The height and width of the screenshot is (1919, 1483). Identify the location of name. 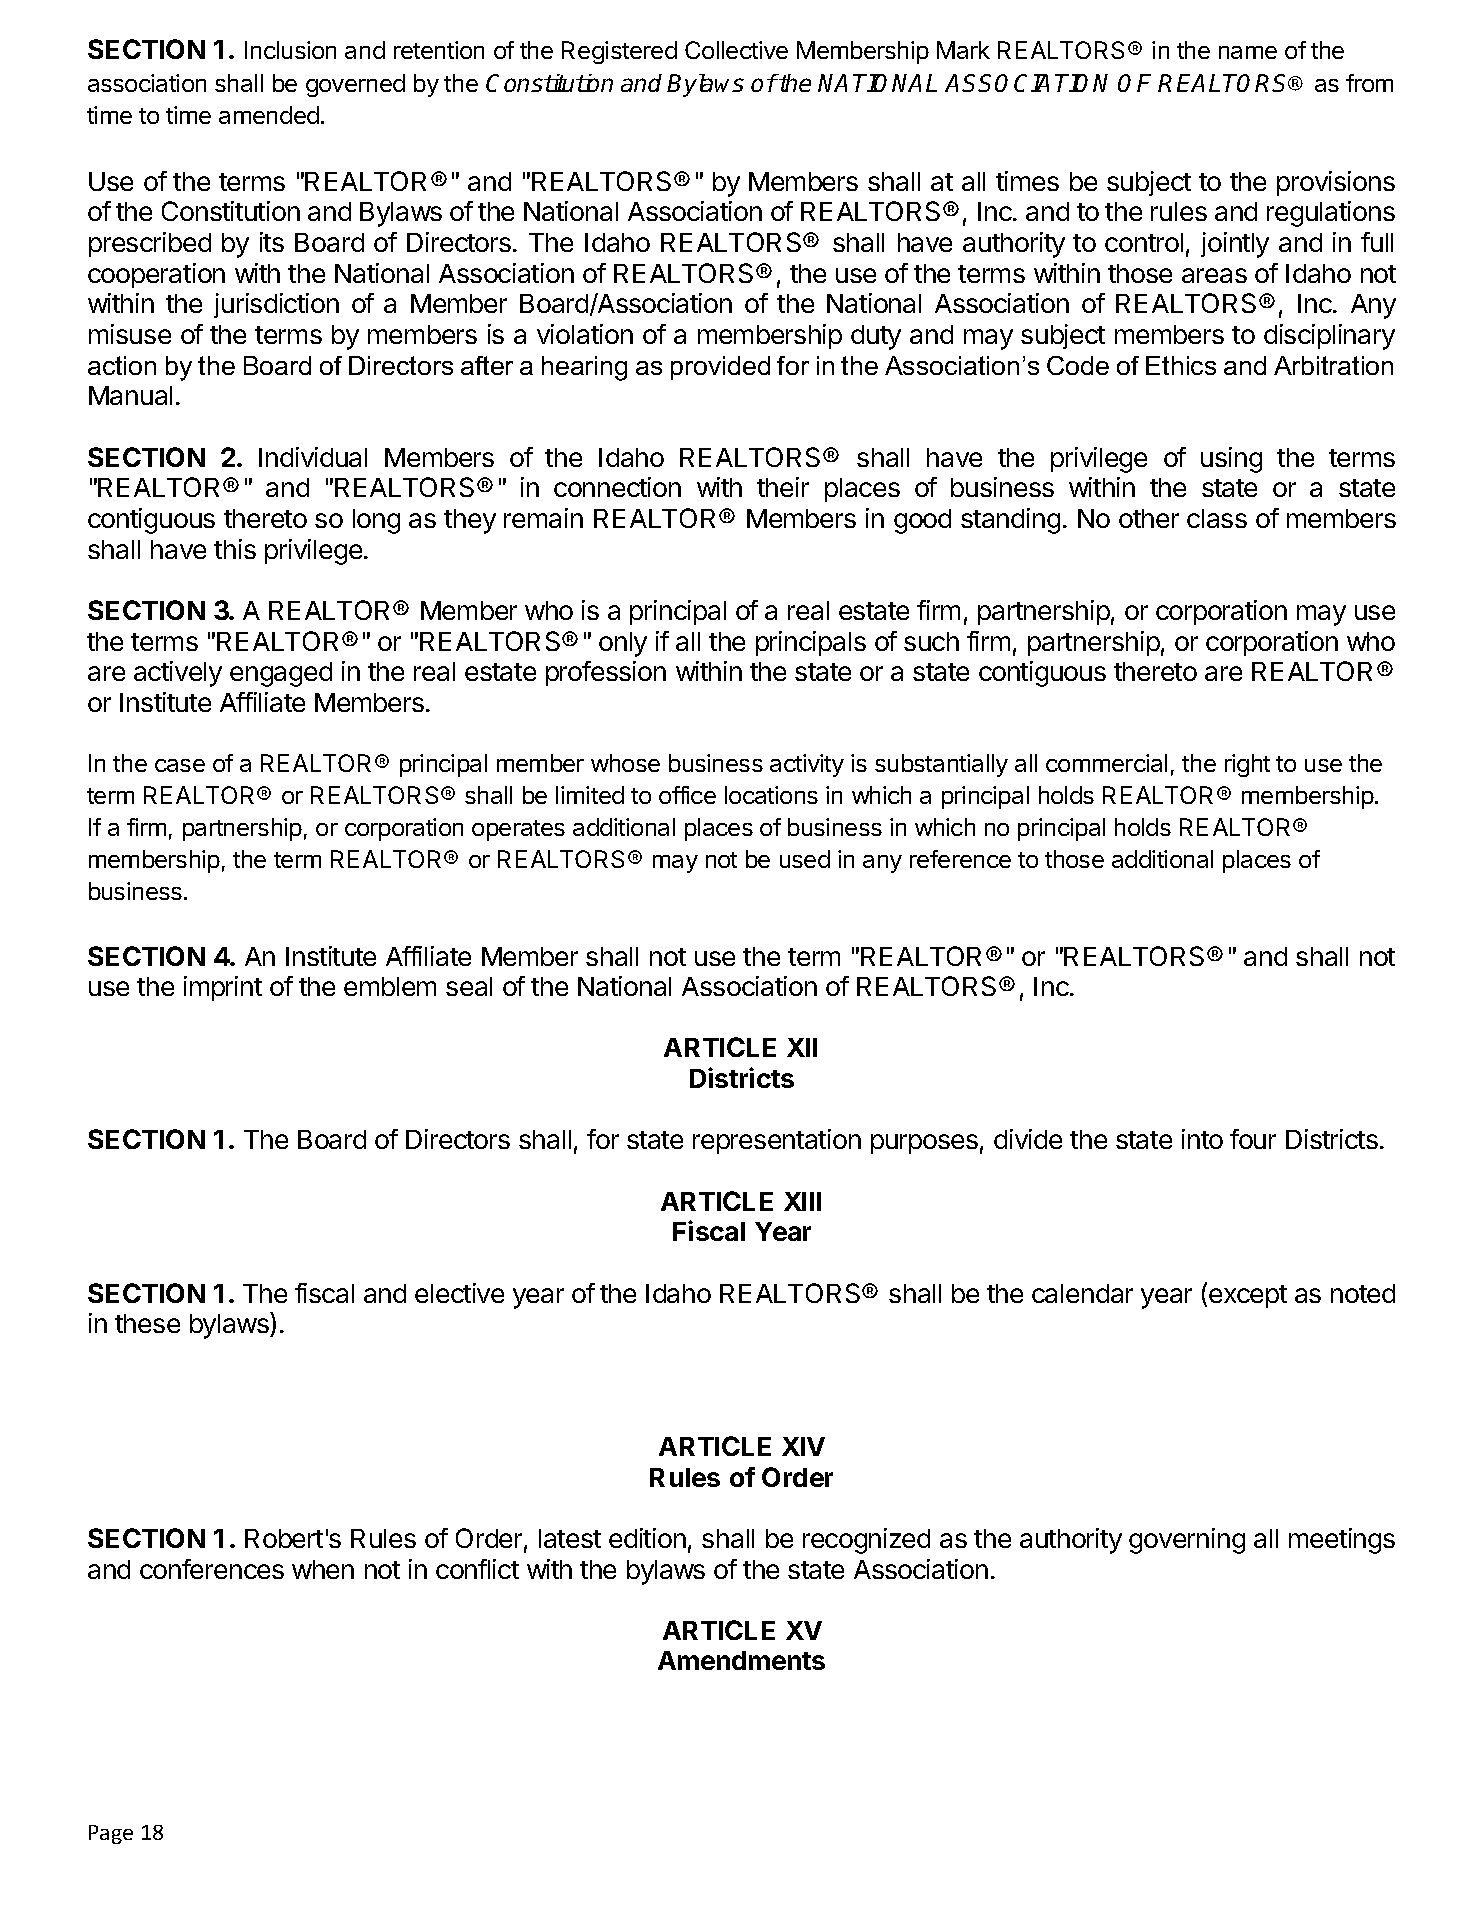
(1248, 52).
